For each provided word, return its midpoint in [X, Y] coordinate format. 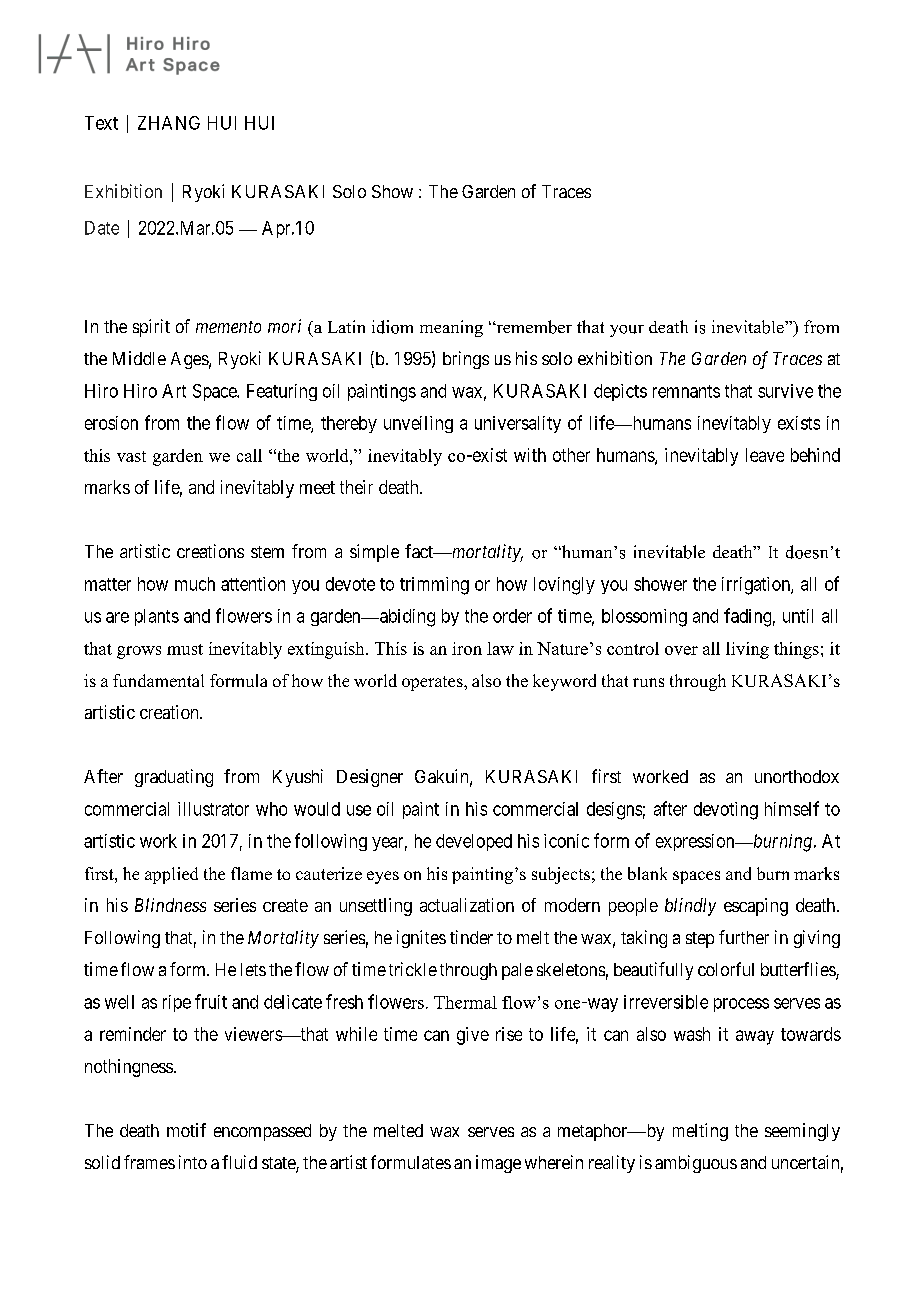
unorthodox [797, 776]
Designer [370, 778]
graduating [174, 778]
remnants [686, 391]
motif [186, 1130]
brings [466, 360]
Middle [139, 358]
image [498, 1164]
